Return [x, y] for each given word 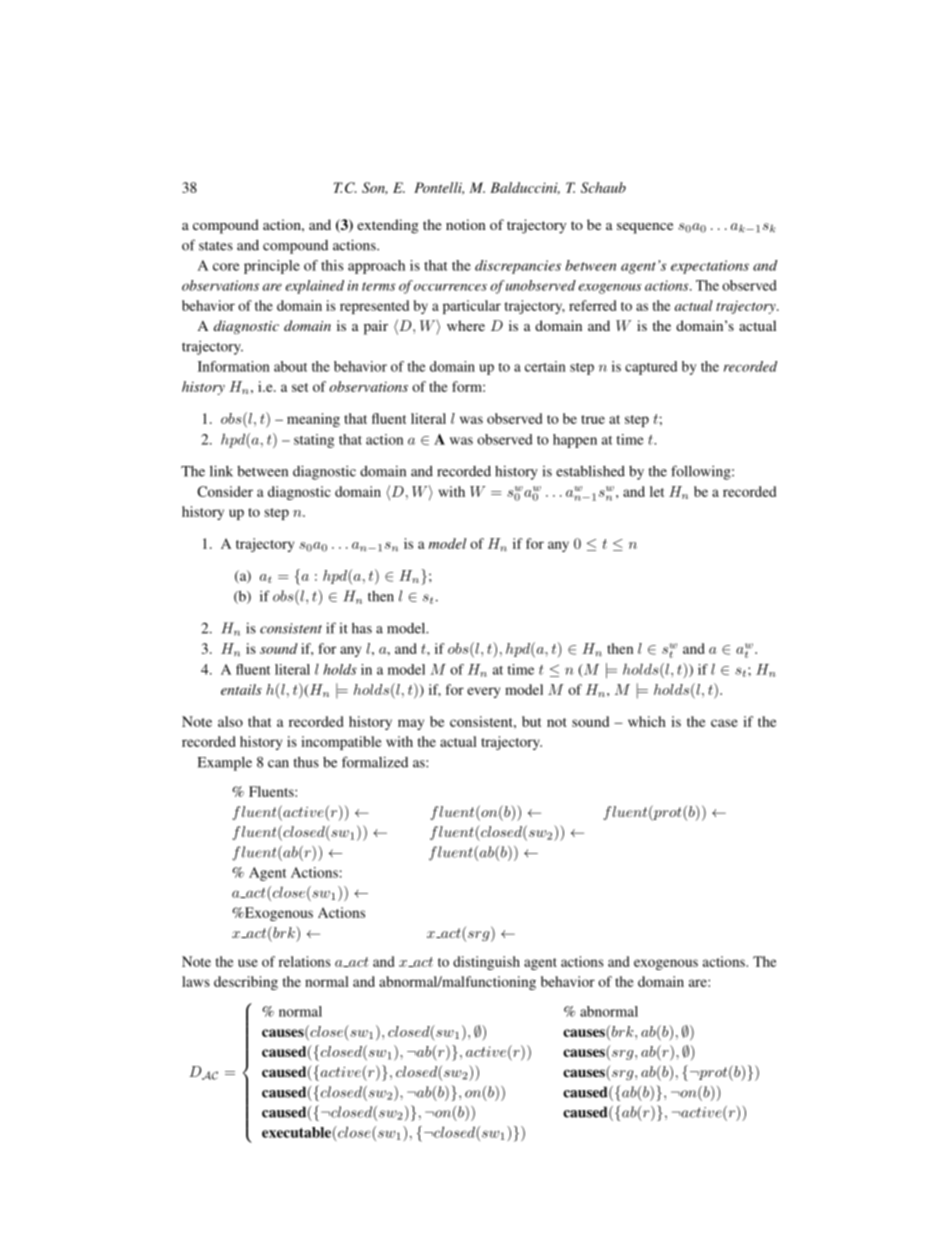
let [657, 491]
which [647, 721]
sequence [645, 228]
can [278, 764]
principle [272, 267]
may [411, 724]
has [362, 628]
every [483, 692]
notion [466, 224]
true [593, 419]
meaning [313, 420]
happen [575, 441]
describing [246, 983]
